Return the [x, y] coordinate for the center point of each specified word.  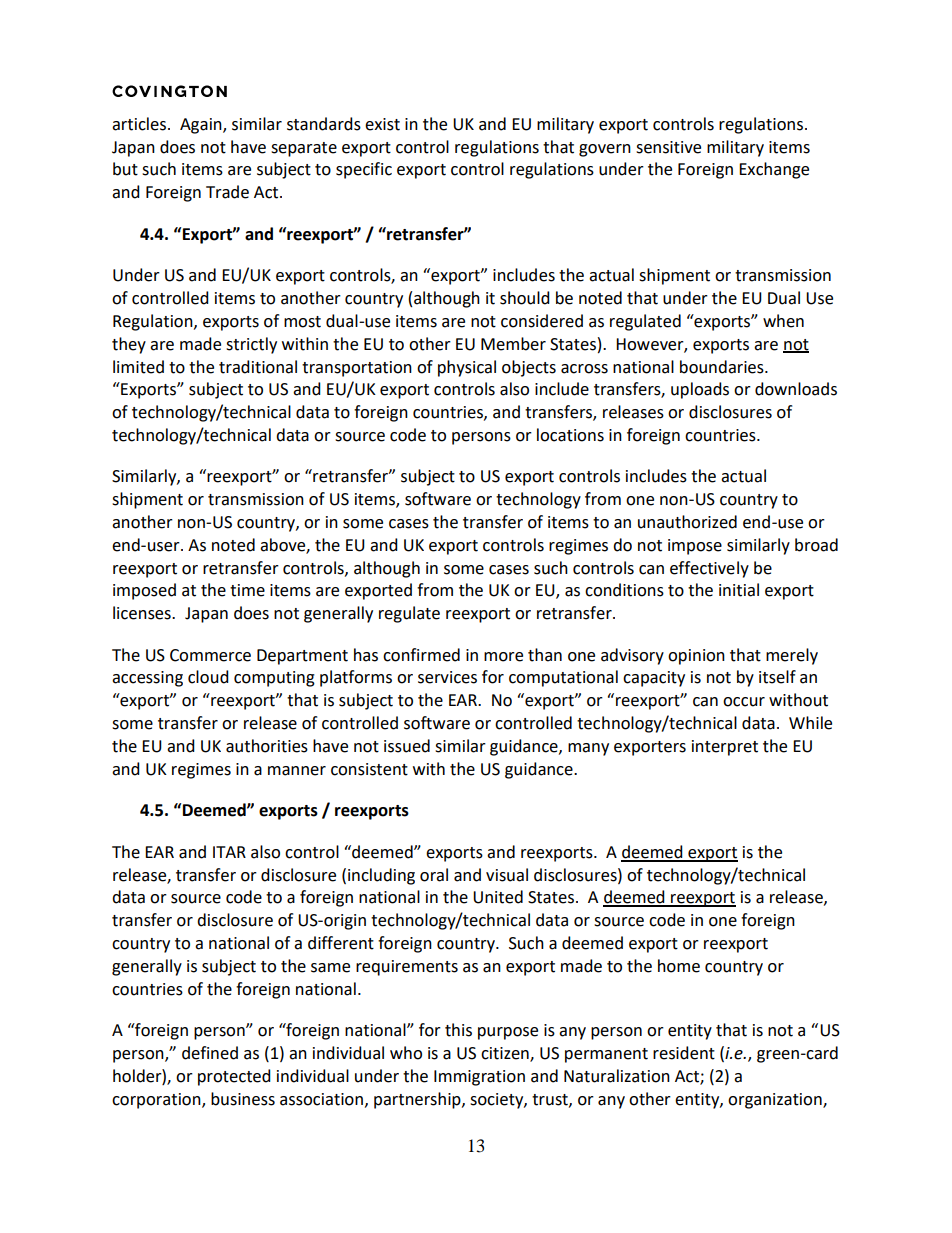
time [247, 590]
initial [739, 590]
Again [202, 126]
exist [382, 124]
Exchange [774, 170]
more [503, 657]
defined [210, 1053]
